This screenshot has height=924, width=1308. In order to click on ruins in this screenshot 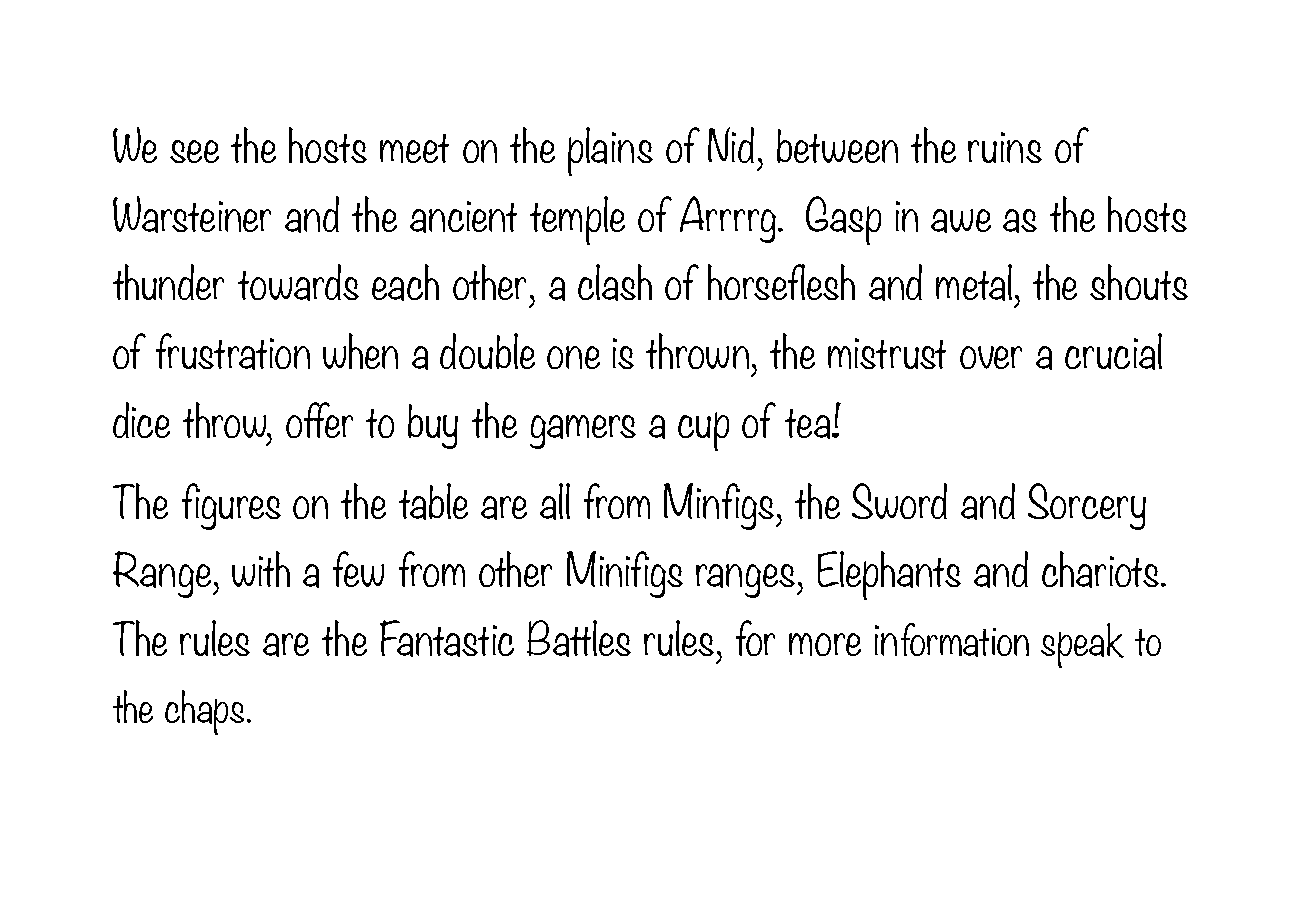, I will do `click(1005, 147)`.
